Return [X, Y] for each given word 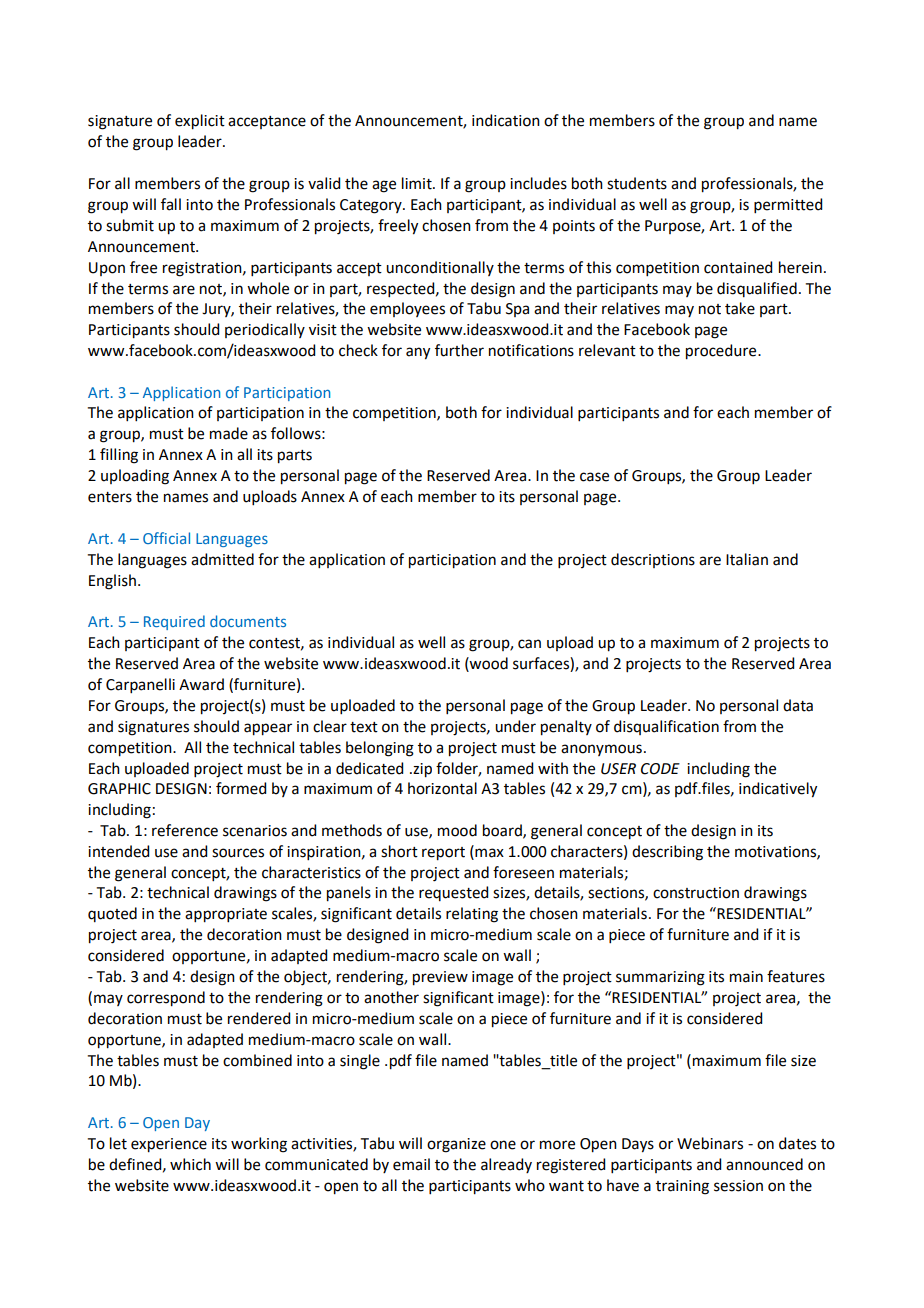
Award [201, 684]
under [515, 726]
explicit [200, 122]
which [190, 1164]
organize [456, 1145]
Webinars [710, 1143]
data [798, 705]
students [637, 183]
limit [418, 183]
